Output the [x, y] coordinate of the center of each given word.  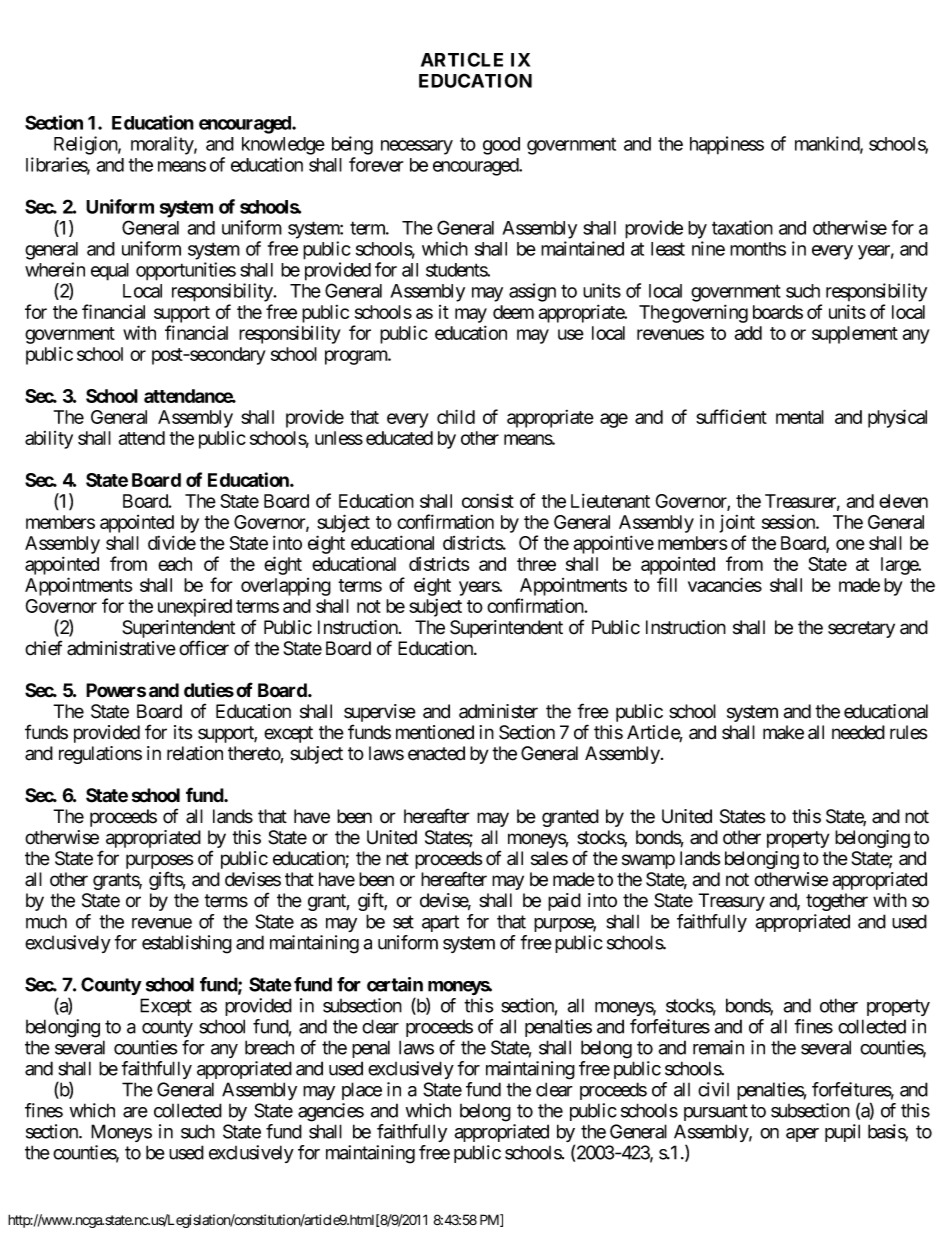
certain [395, 984]
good [501, 146]
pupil [842, 1133]
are [135, 1112]
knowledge [283, 146]
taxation [742, 227]
